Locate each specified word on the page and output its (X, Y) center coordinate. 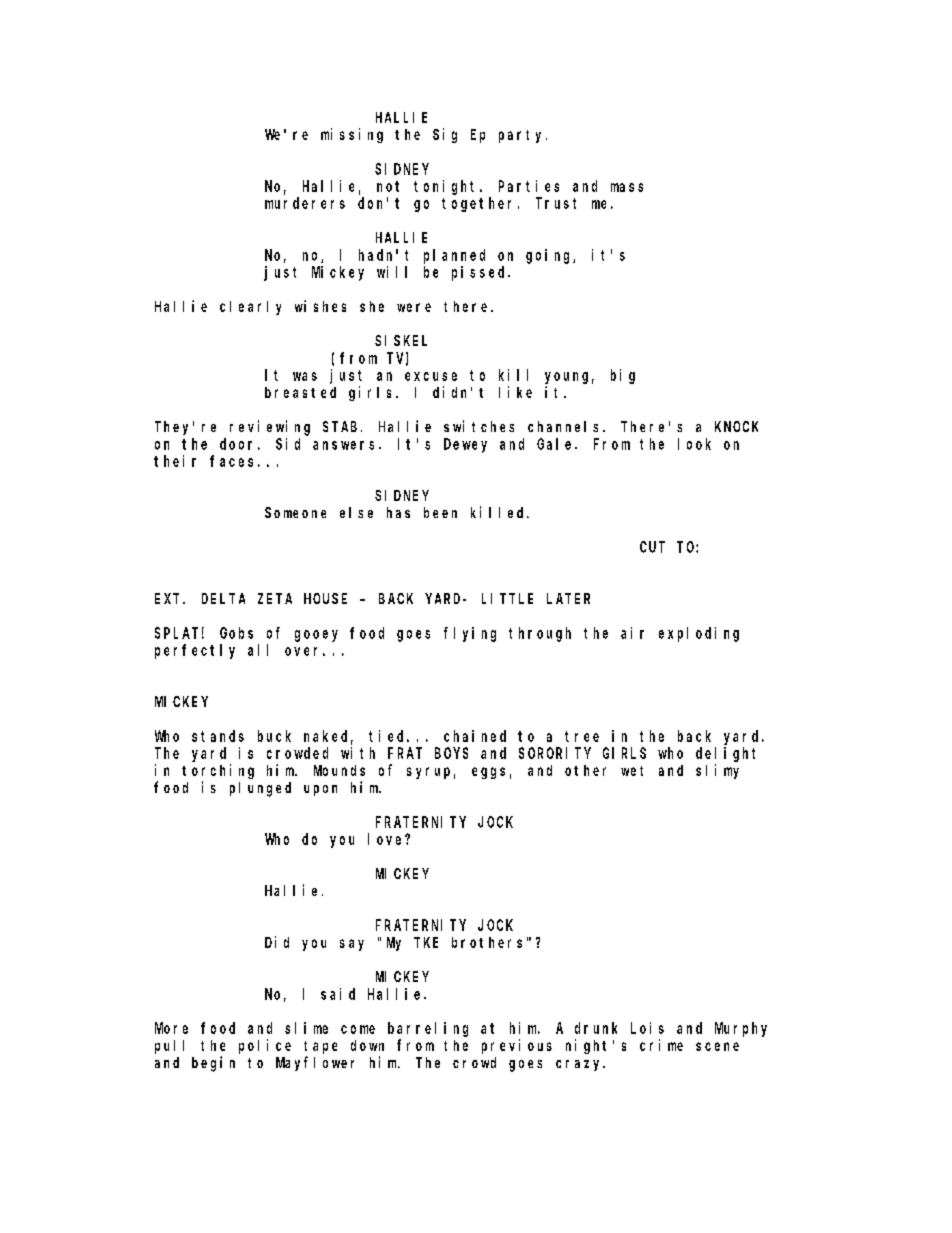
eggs (488, 773)
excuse (431, 376)
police (265, 1046)
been (440, 512)
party (523, 136)
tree (582, 736)
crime (661, 1045)
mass (627, 187)
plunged (260, 789)
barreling (428, 1029)
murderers (305, 203)
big (623, 376)
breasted (300, 392)
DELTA (223, 598)
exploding (699, 634)
